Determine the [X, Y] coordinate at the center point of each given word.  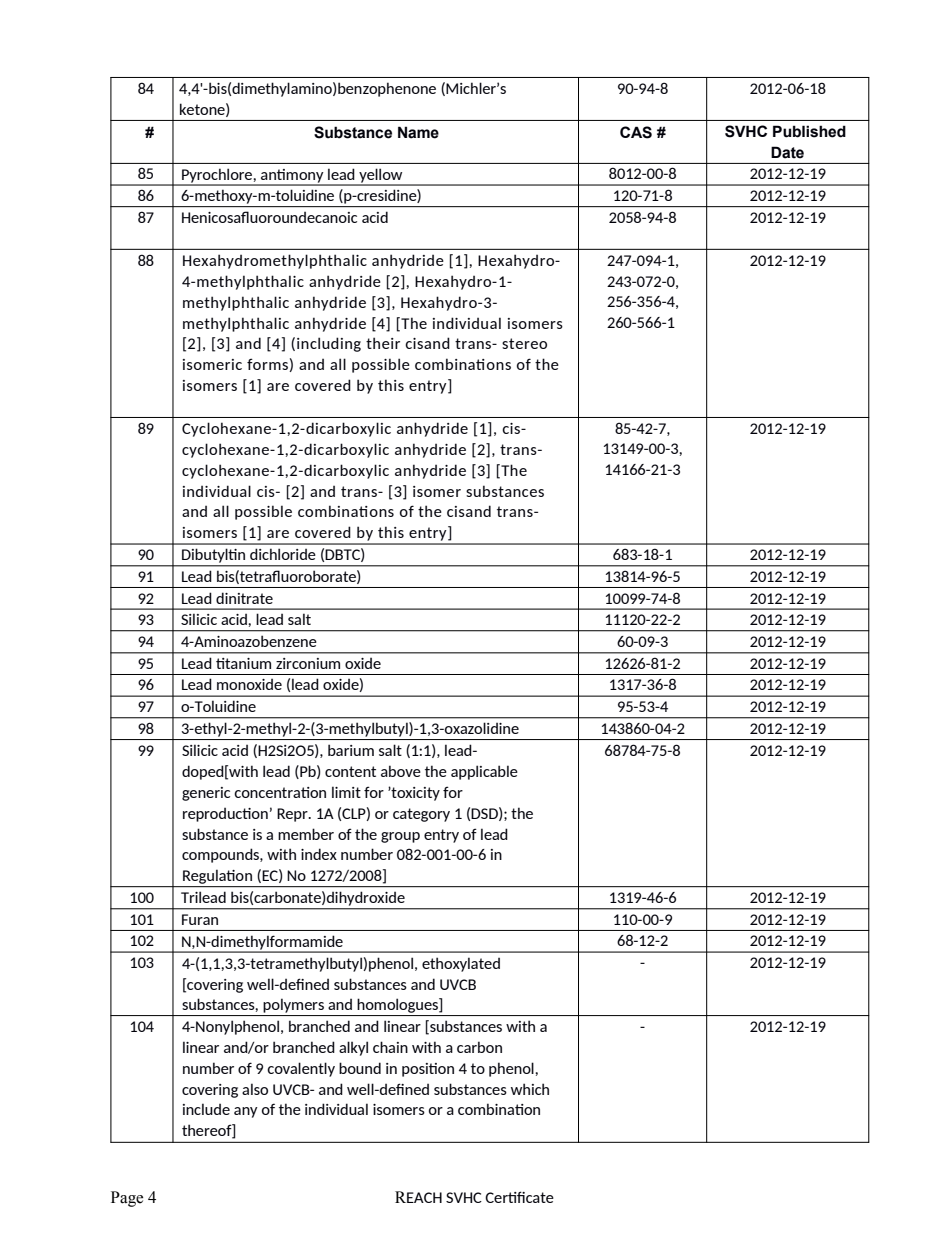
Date [787, 152]
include [206, 1109]
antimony [292, 177]
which [530, 1089]
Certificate [519, 1197]
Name [418, 132]
